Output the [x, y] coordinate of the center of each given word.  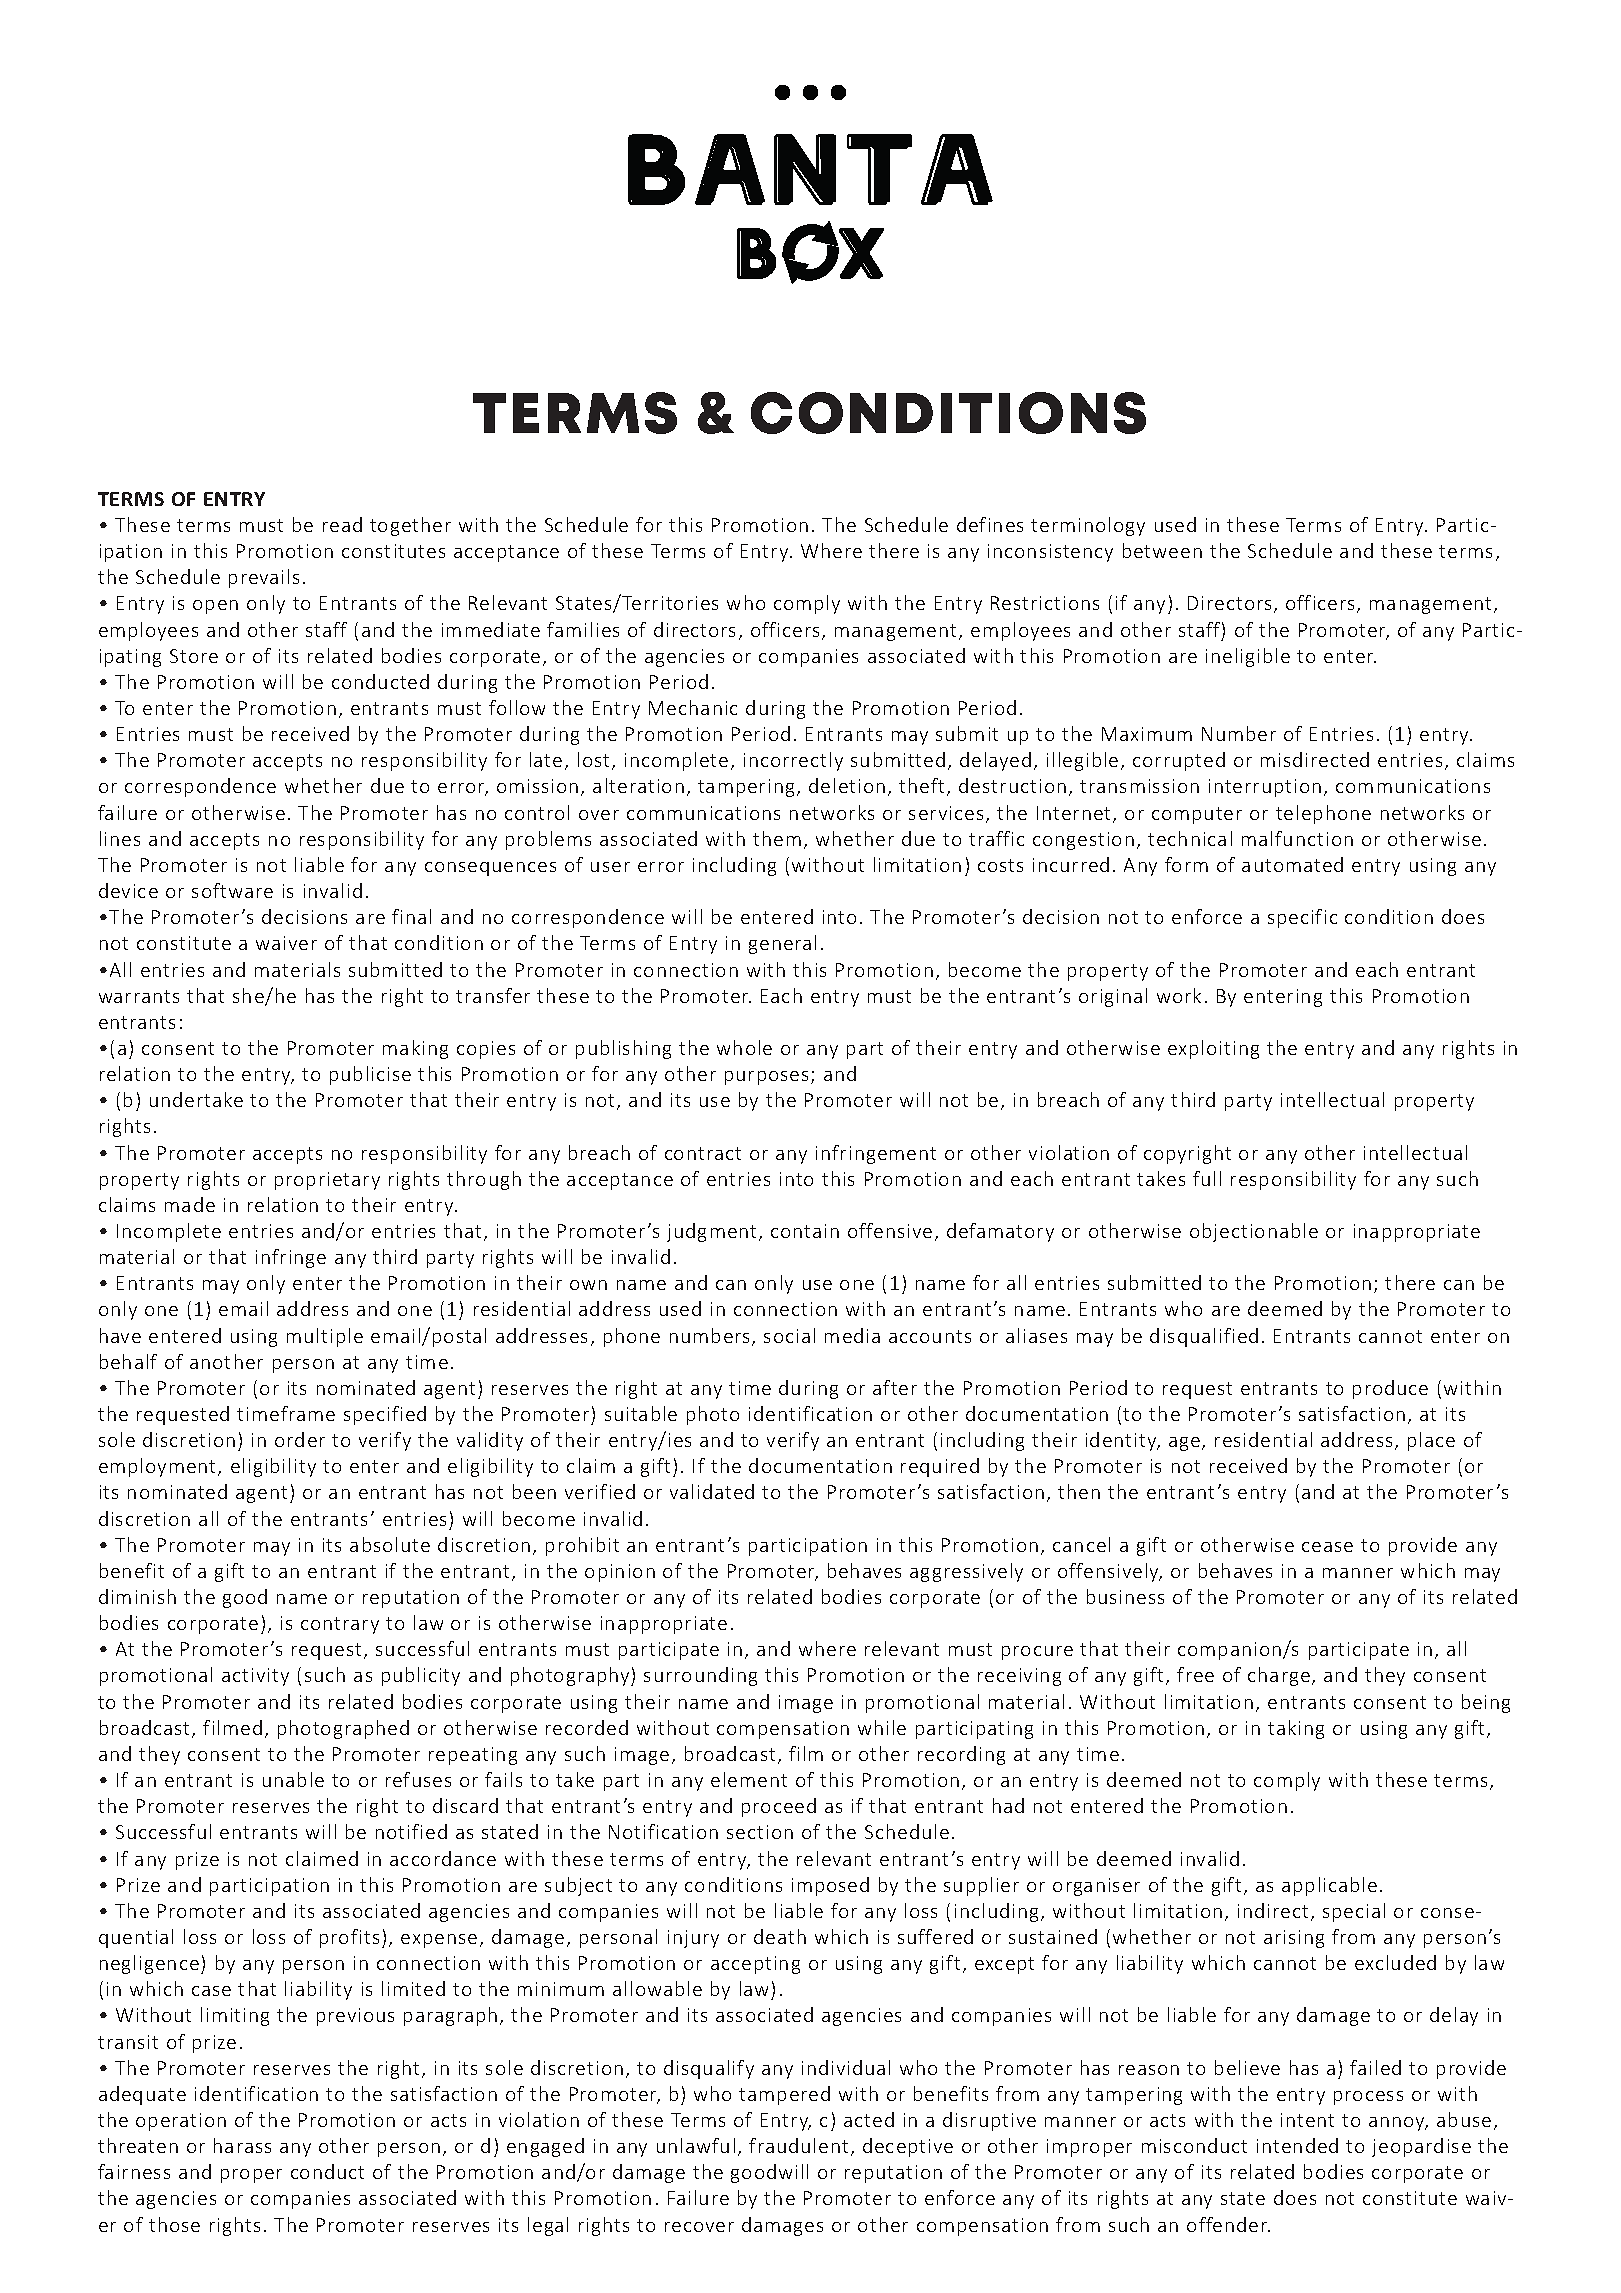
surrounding [700, 1676]
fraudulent [798, 2145]
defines [990, 524]
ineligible [1248, 657]
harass [242, 2145]
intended [1297, 2145]
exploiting [1213, 1049]
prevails [264, 578]
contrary [340, 1625]
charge [1279, 1676]
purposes [766, 1078]
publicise [370, 1075]
